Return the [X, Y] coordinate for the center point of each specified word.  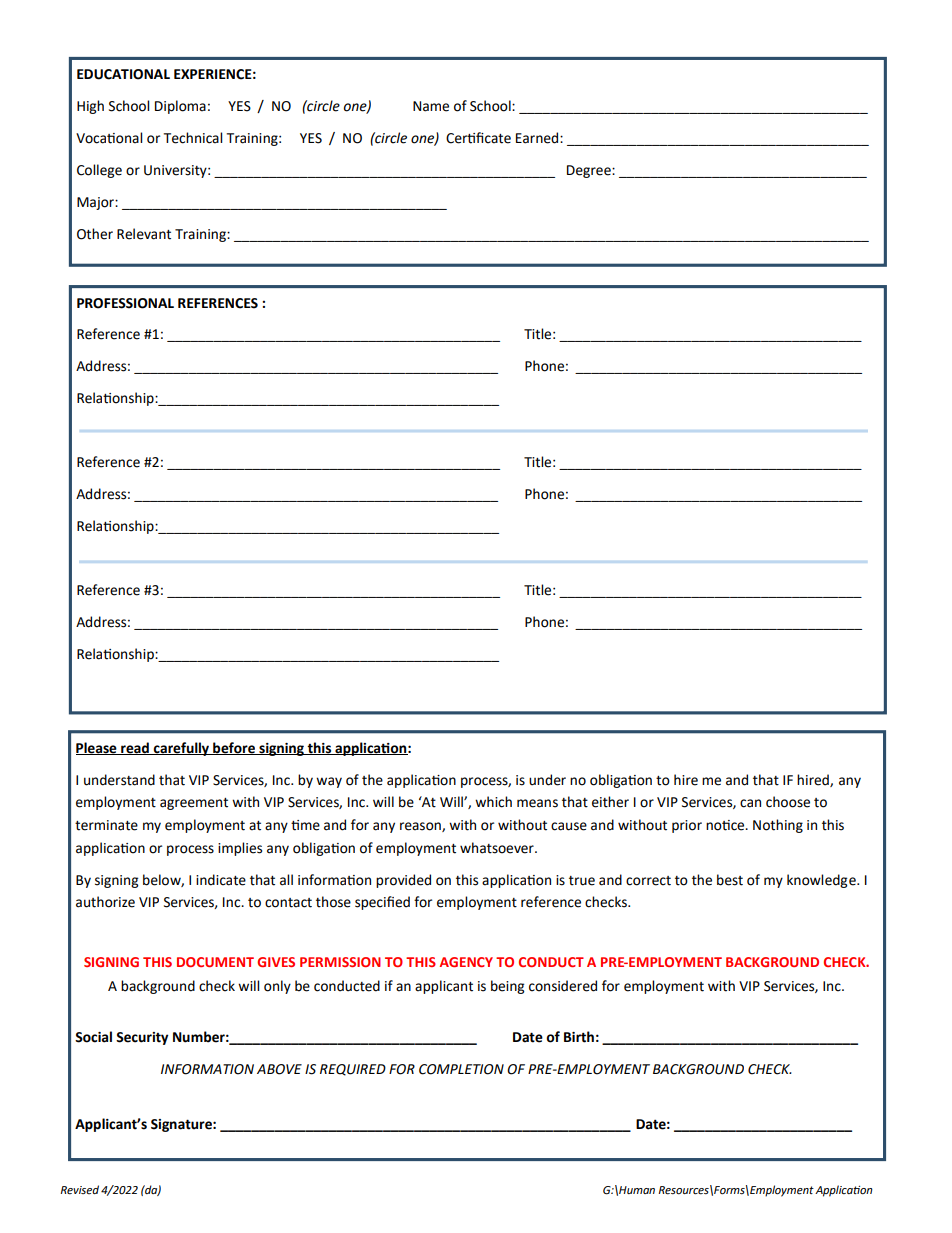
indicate [221, 880]
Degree [590, 171]
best [730, 880]
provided [403, 881]
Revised [80, 1190]
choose [788, 802]
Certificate [478, 138]
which [493, 802]
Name [431, 106]
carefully [181, 749]
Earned [538, 138]
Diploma [180, 107]
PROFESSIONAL [125, 303]
